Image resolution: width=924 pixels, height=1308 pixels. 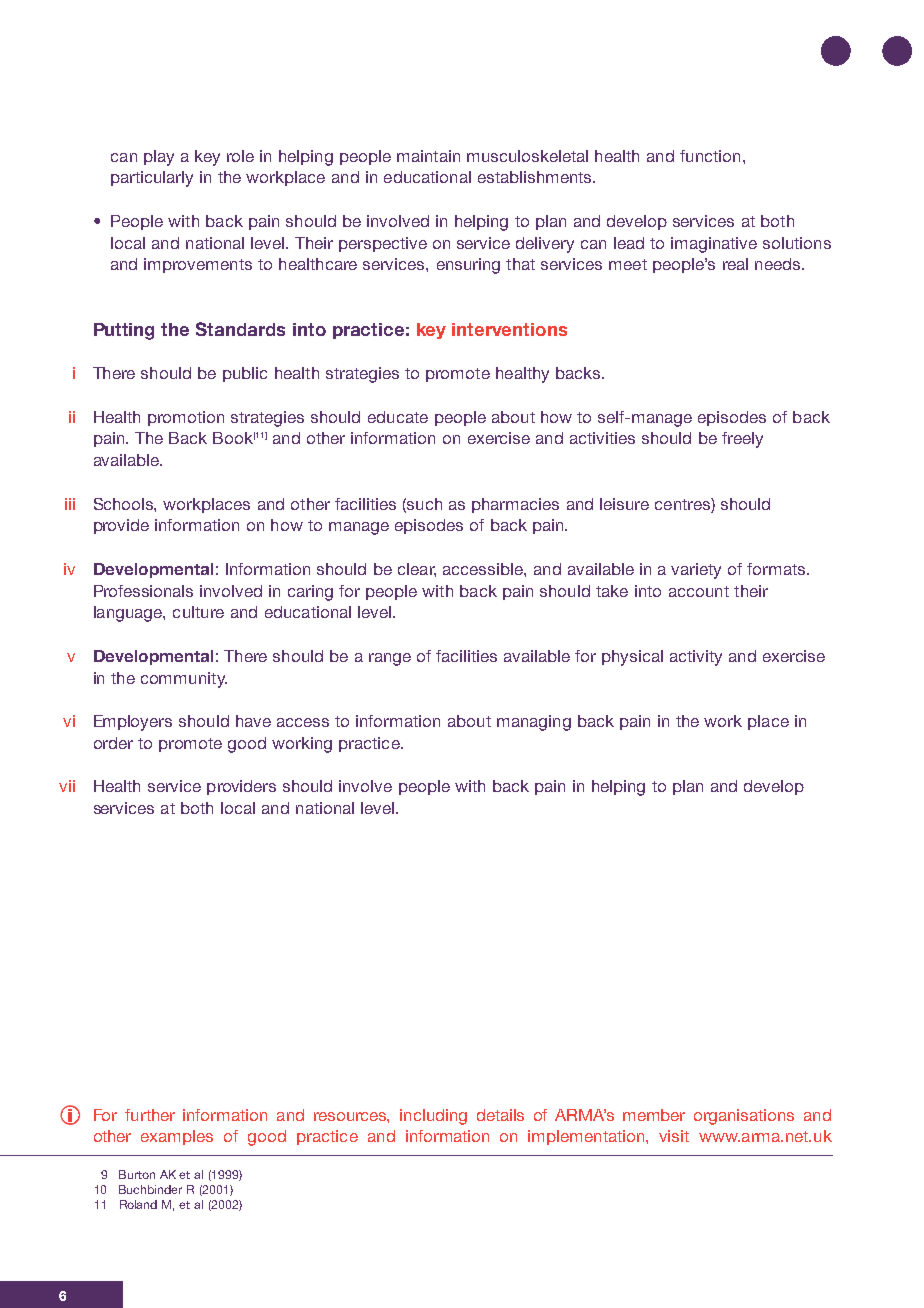 I want to click on visit, so click(x=674, y=1136).
